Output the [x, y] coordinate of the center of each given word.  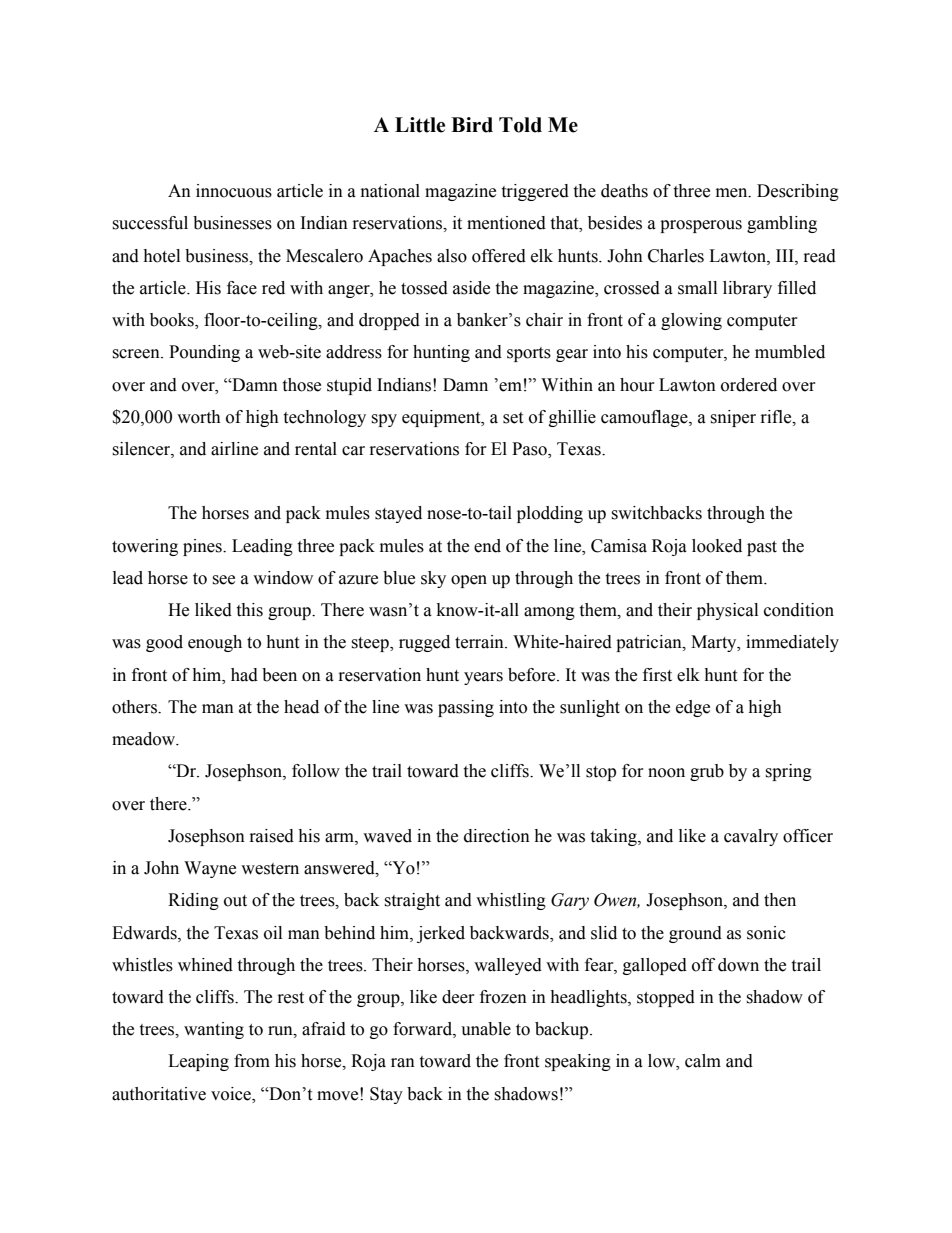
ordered [749, 385]
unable [486, 1029]
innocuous [234, 191]
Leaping [198, 1062]
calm [703, 1061]
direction [497, 836]
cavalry [751, 837]
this [249, 610]
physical [727, 611]
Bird [472, 125]
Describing [798, 192]
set [513, 418]
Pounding [204, 353]
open [469, 581]
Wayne [210, 869]
